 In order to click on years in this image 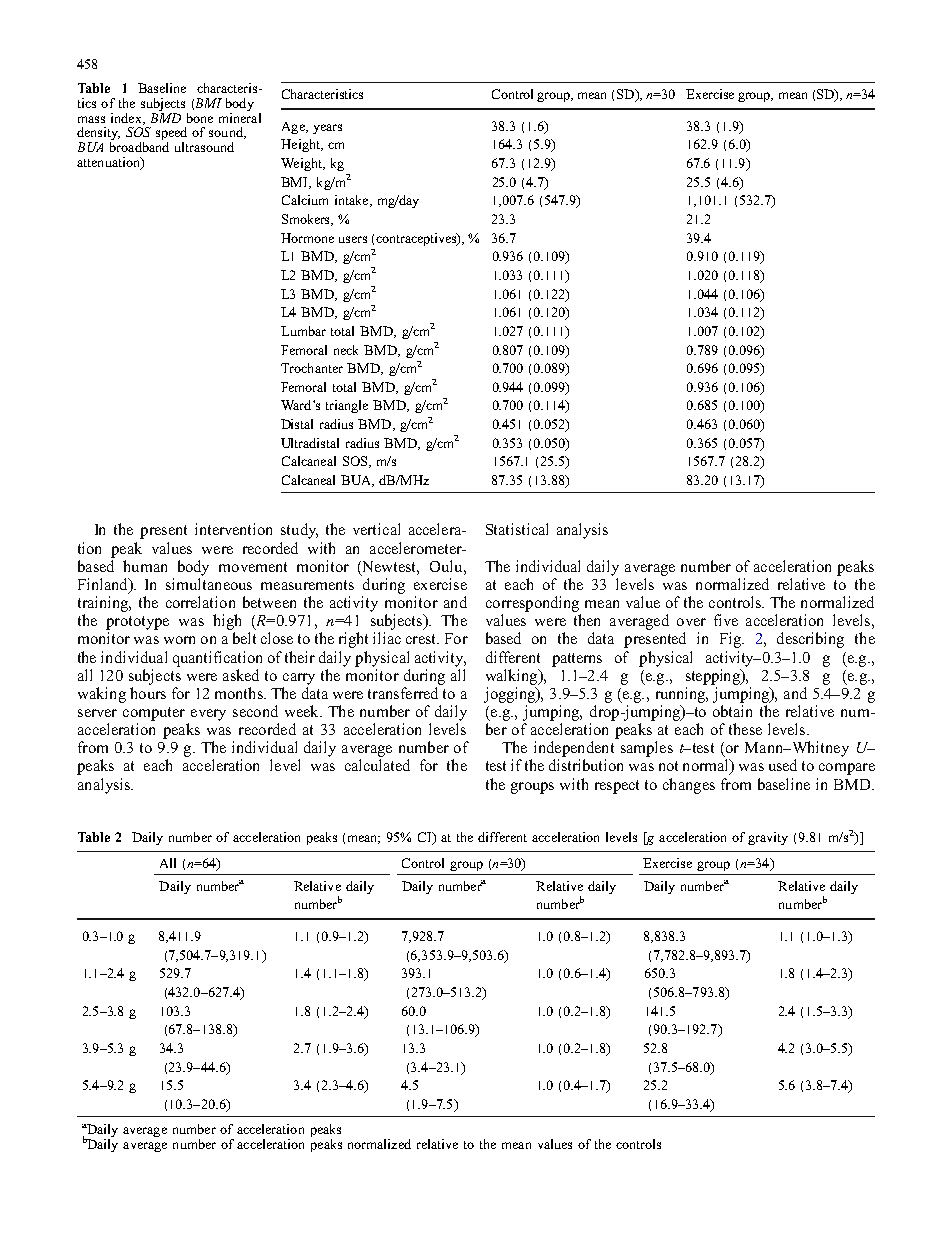, I will do `click(327, 129)`.
